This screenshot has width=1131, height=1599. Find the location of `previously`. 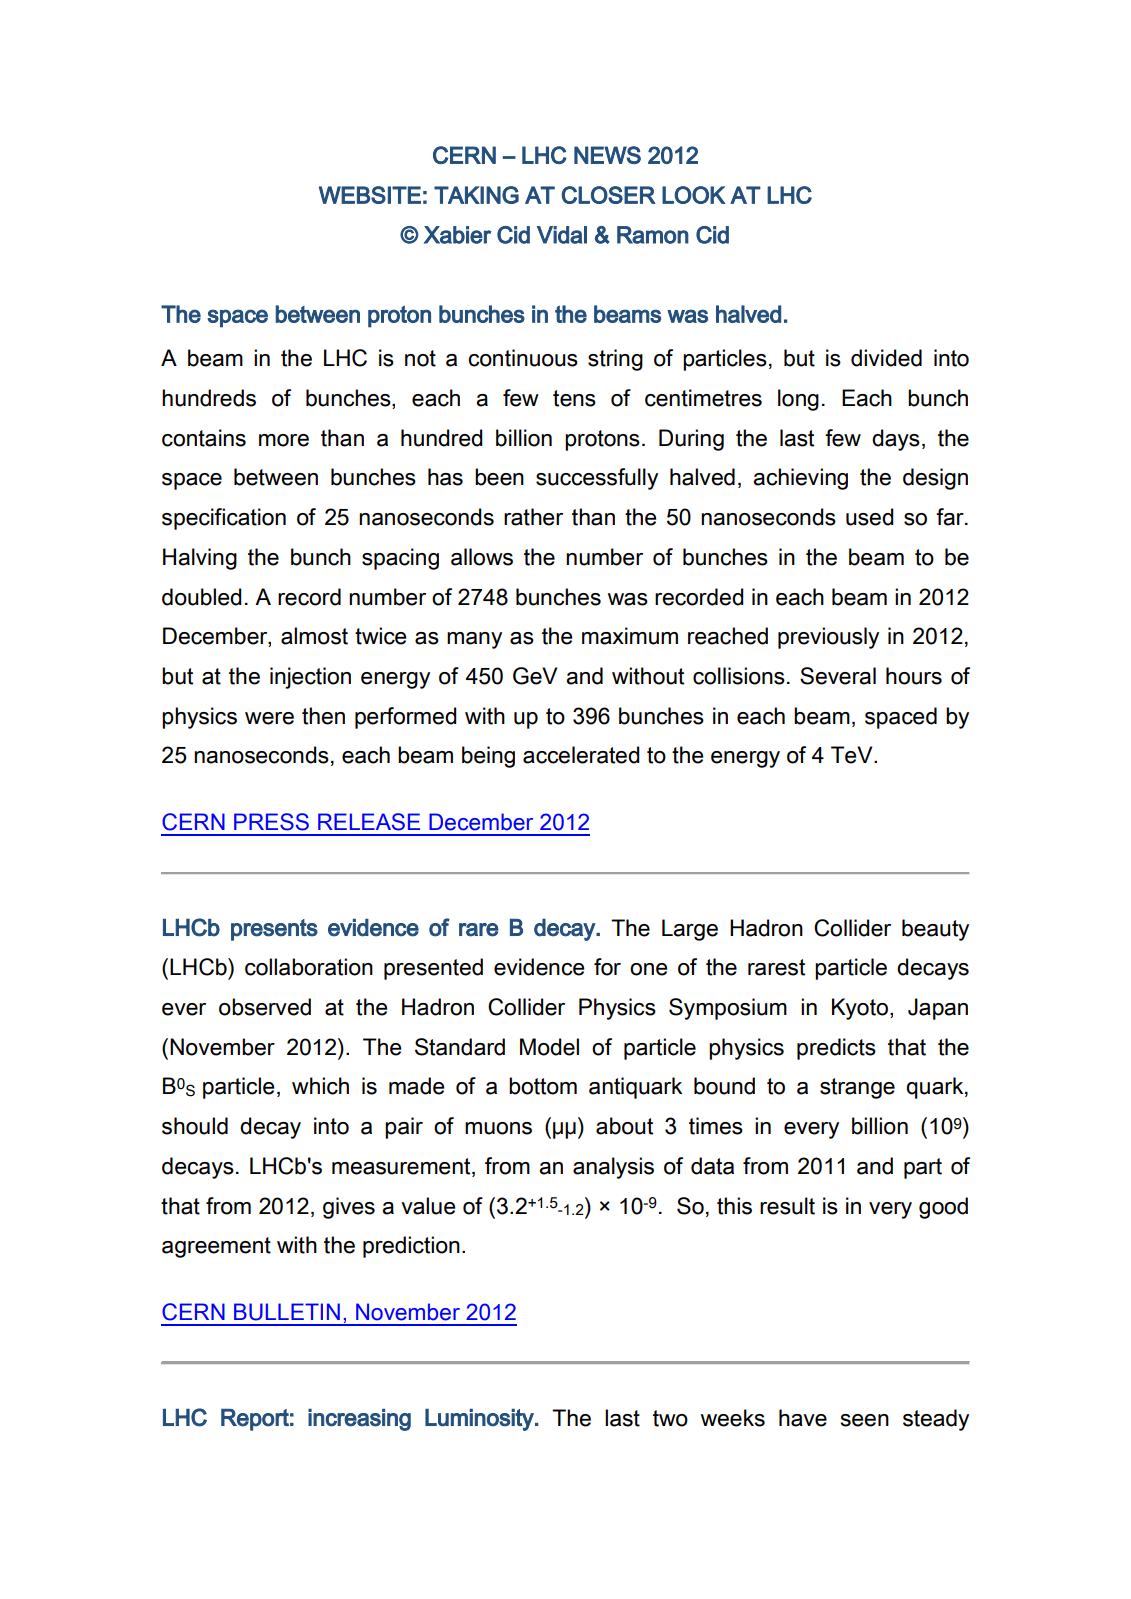

previously is located at coordinates (828, 638).
